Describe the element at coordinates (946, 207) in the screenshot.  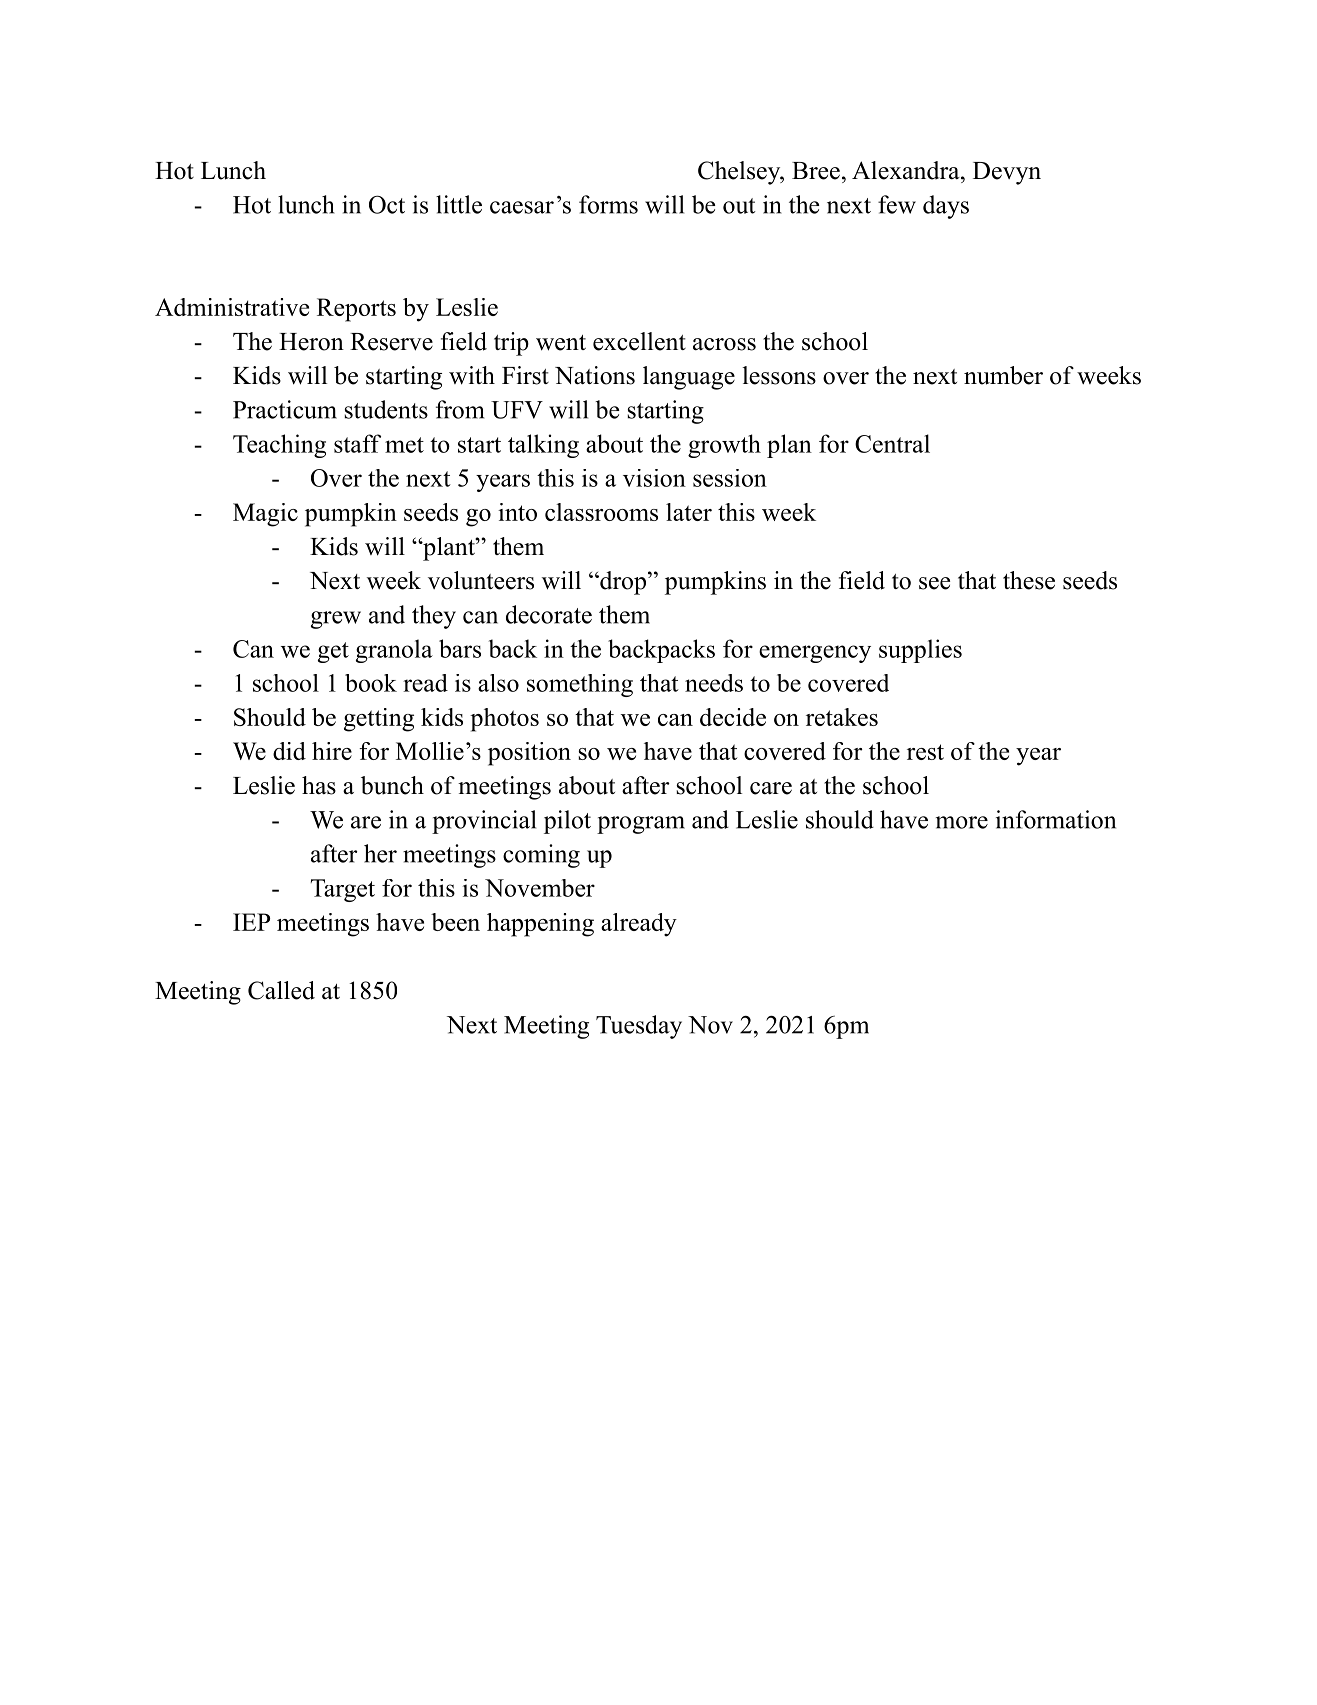
I see `days` at that location.
